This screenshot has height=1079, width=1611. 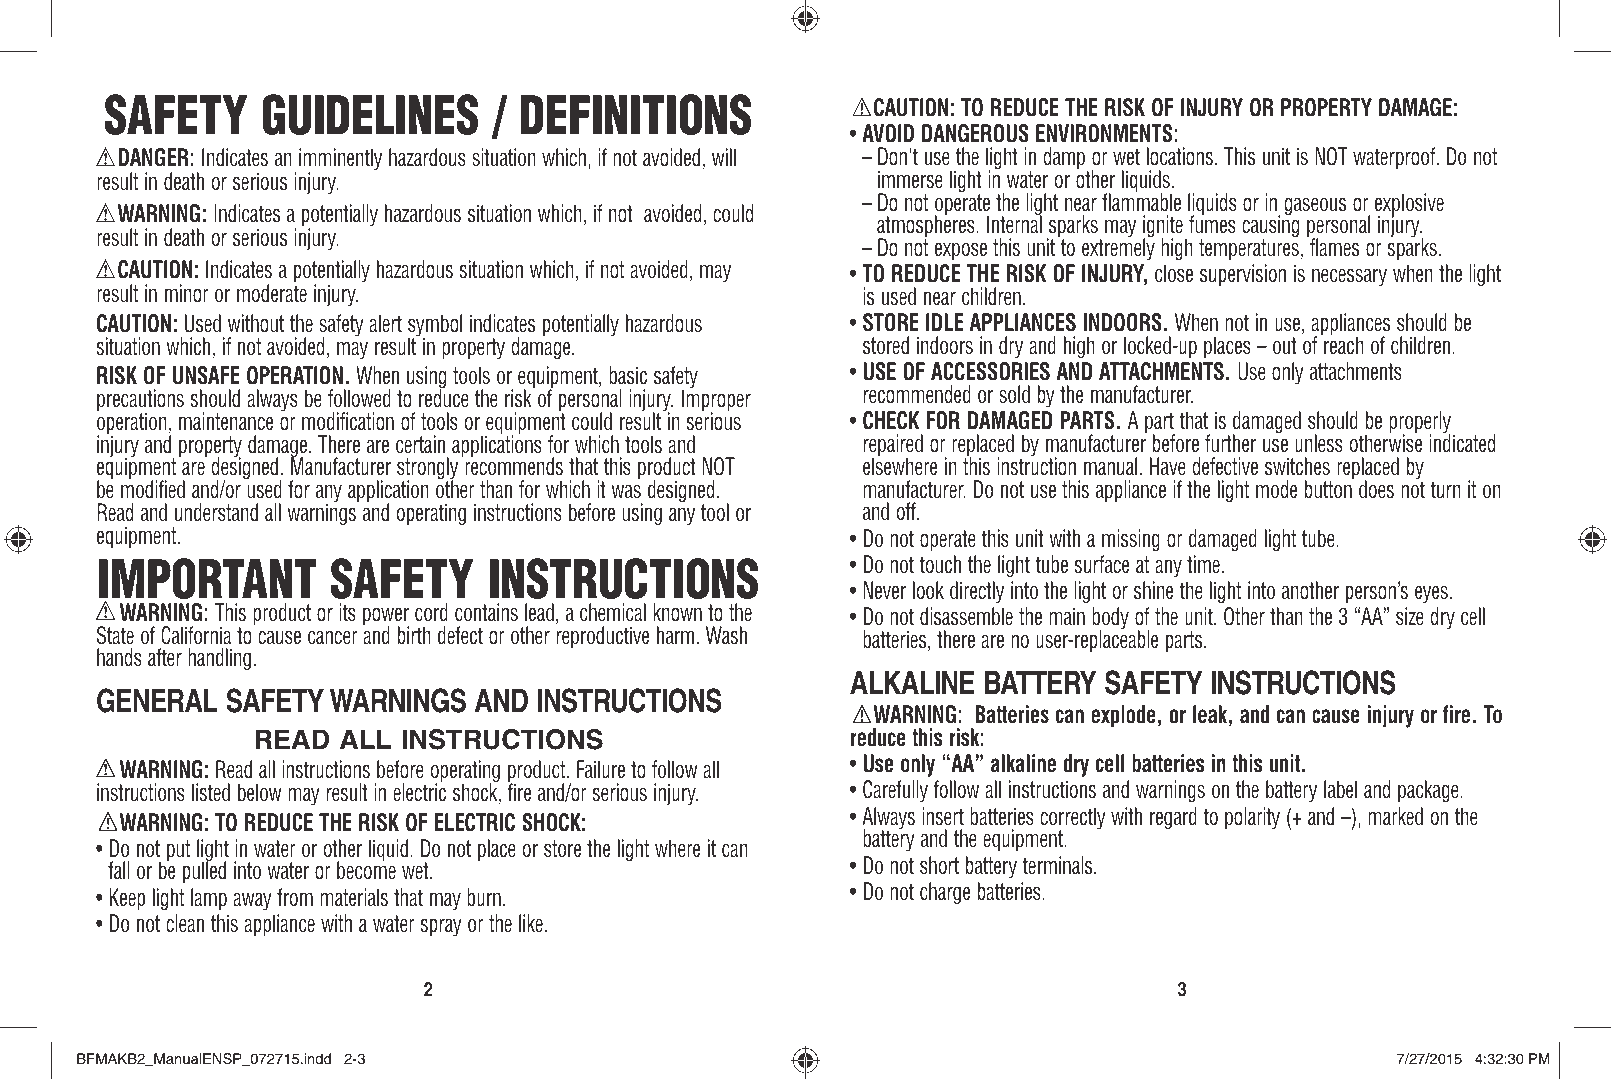 I want to click on does, so click(x=1376, y=489).
